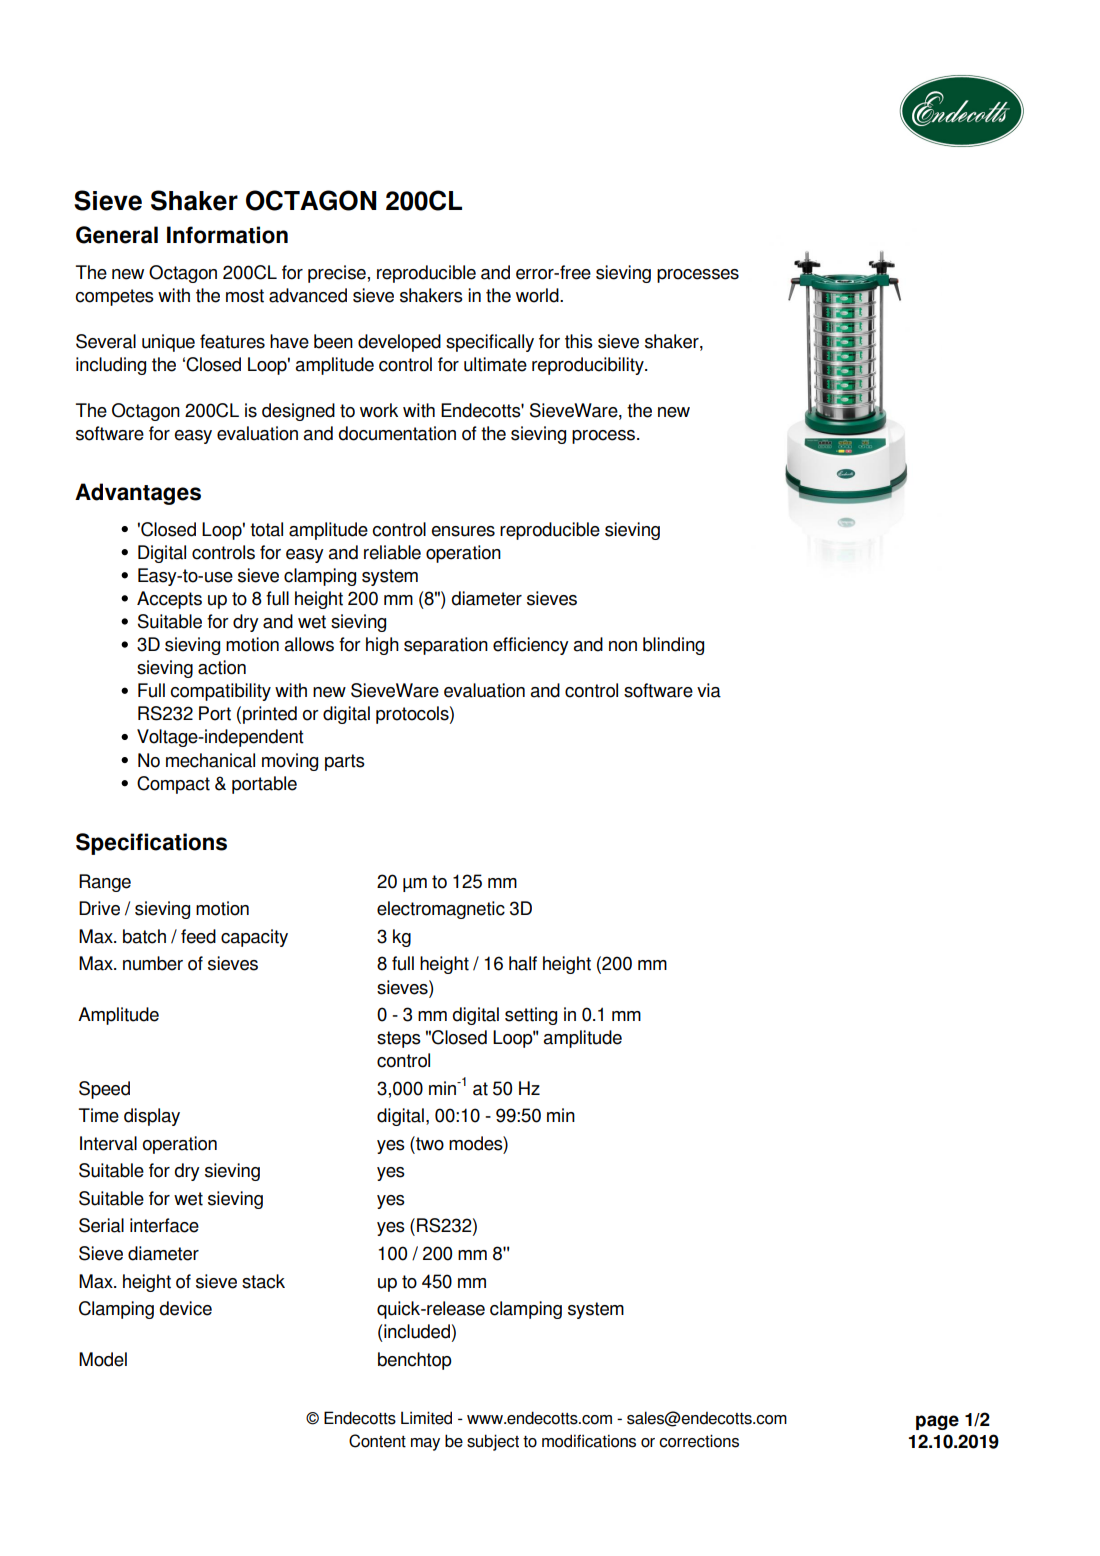  I want to click on via, so click(709, 690).
